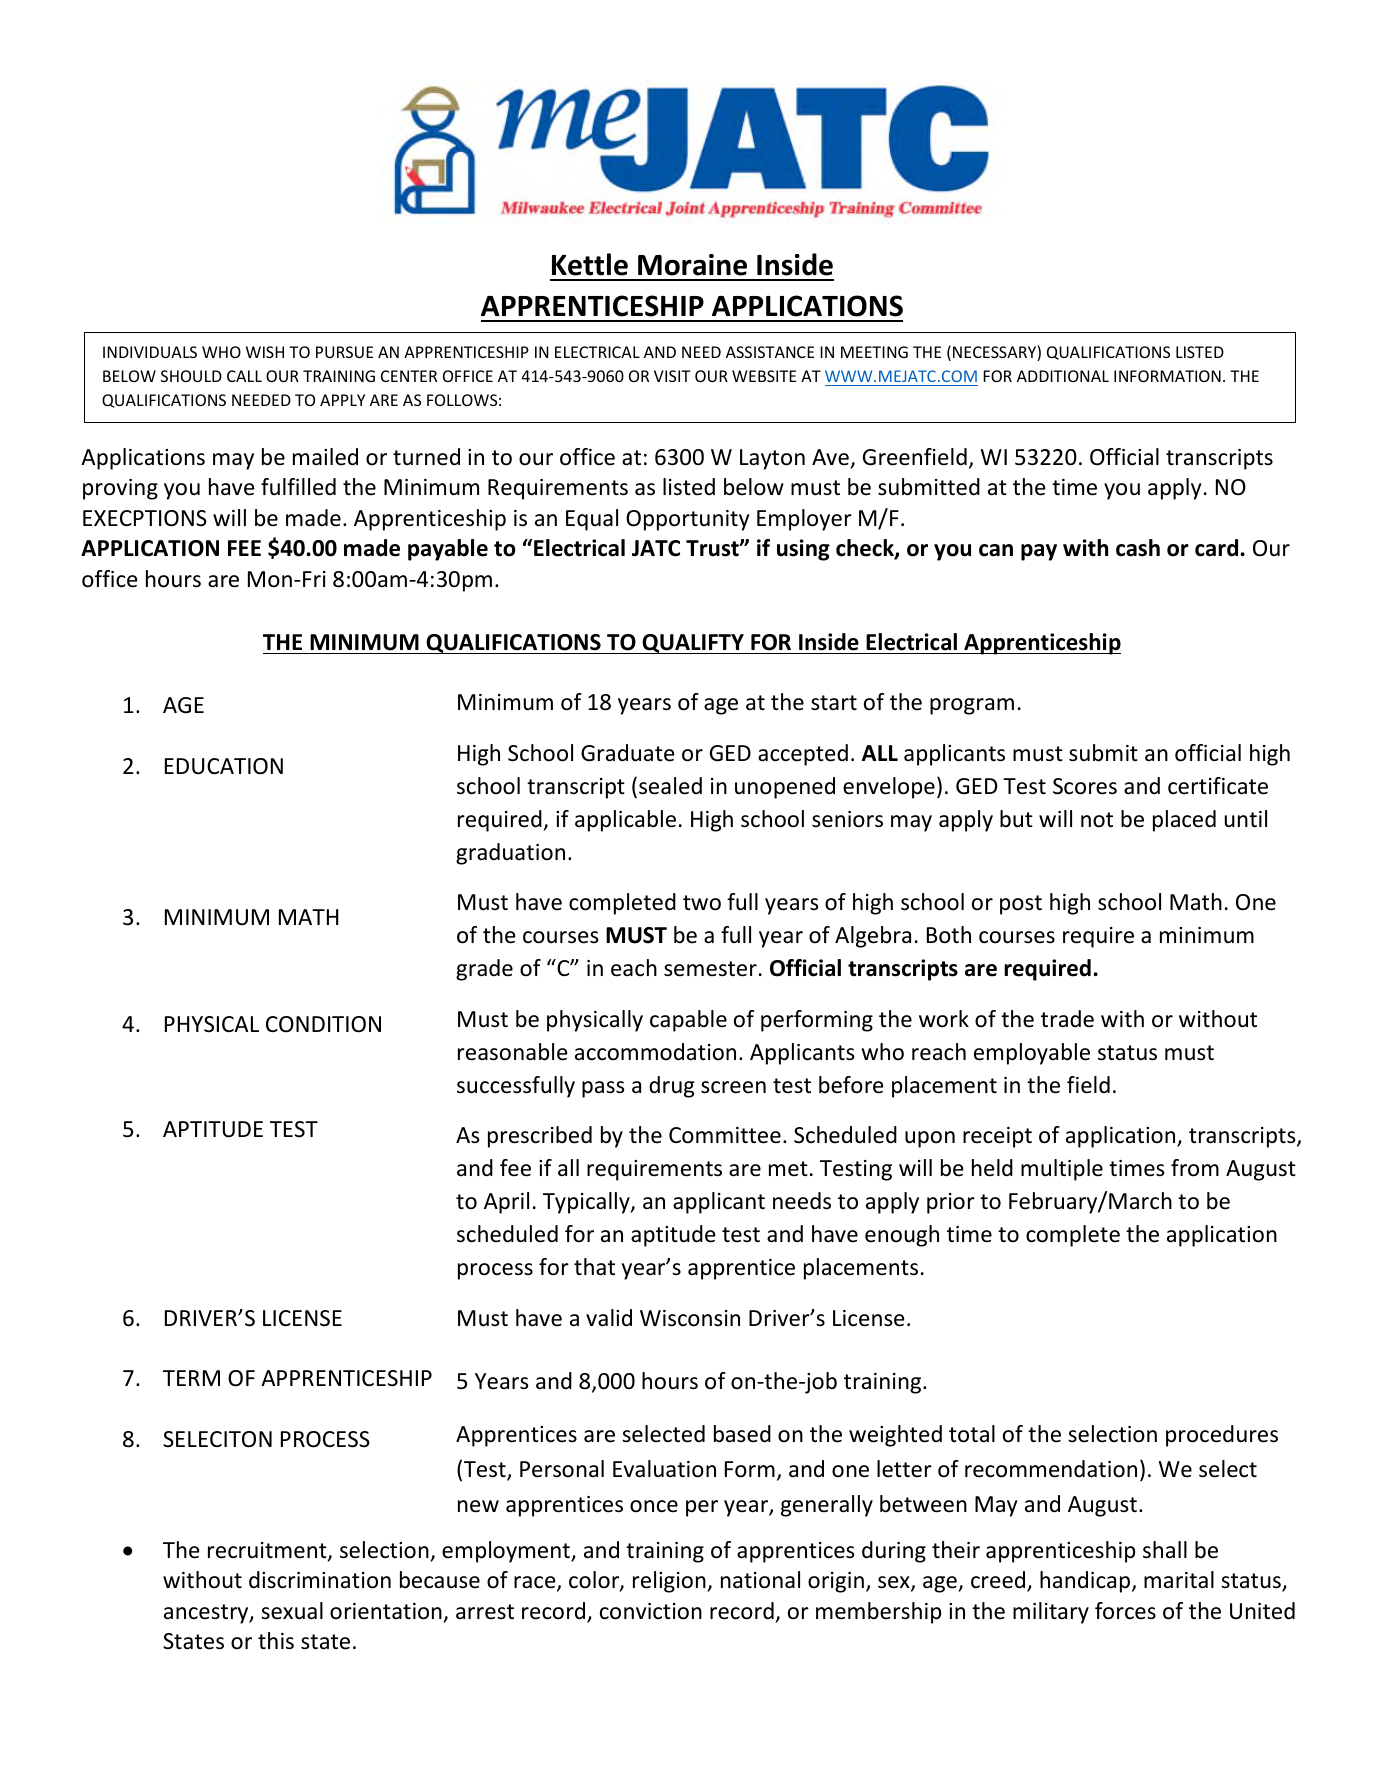 This screenshot has height=1792, width=1384. Describe the element at coordinates (692, 265) in the screenshot. I see `Moraine` at that location.
